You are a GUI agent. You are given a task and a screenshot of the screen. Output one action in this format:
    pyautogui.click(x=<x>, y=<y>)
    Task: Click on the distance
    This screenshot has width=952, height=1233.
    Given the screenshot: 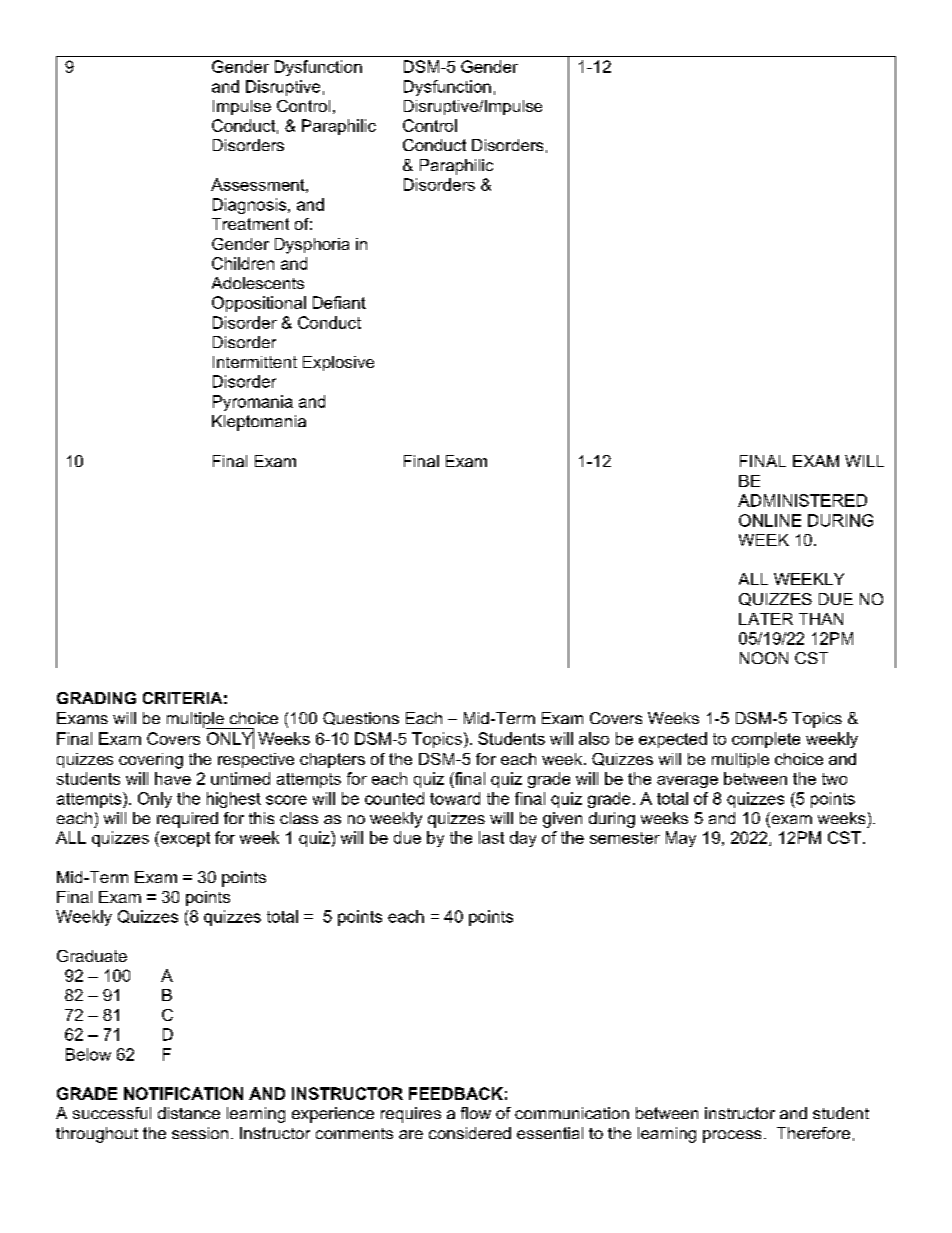 What is the action you would take?
    pyautogui.click(x=189, y=1113)
